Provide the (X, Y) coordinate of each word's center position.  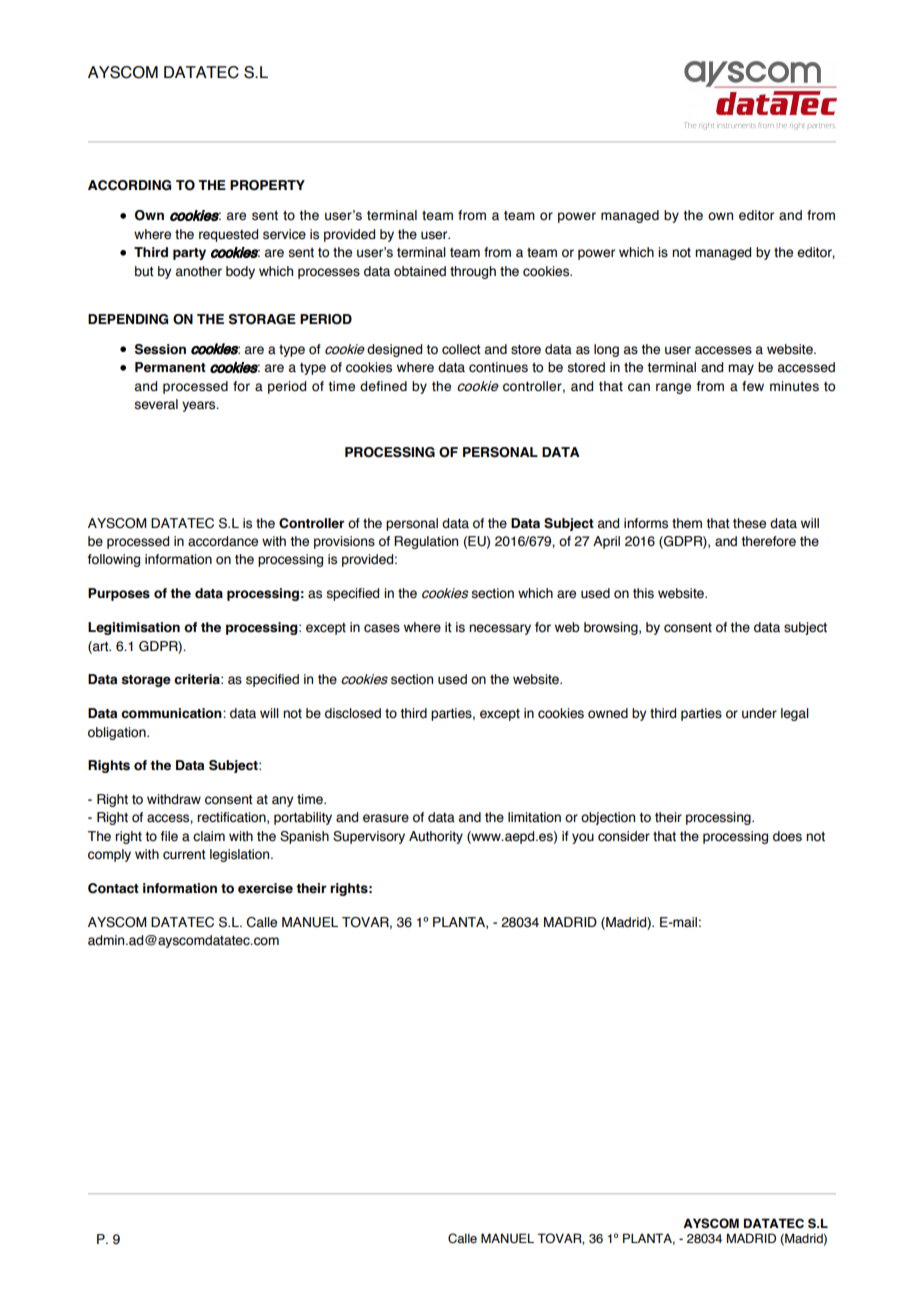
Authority (436, 837)
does (787, 836)
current (184, 855)
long (606, 350)
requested (228, 235)
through (473, 272)
